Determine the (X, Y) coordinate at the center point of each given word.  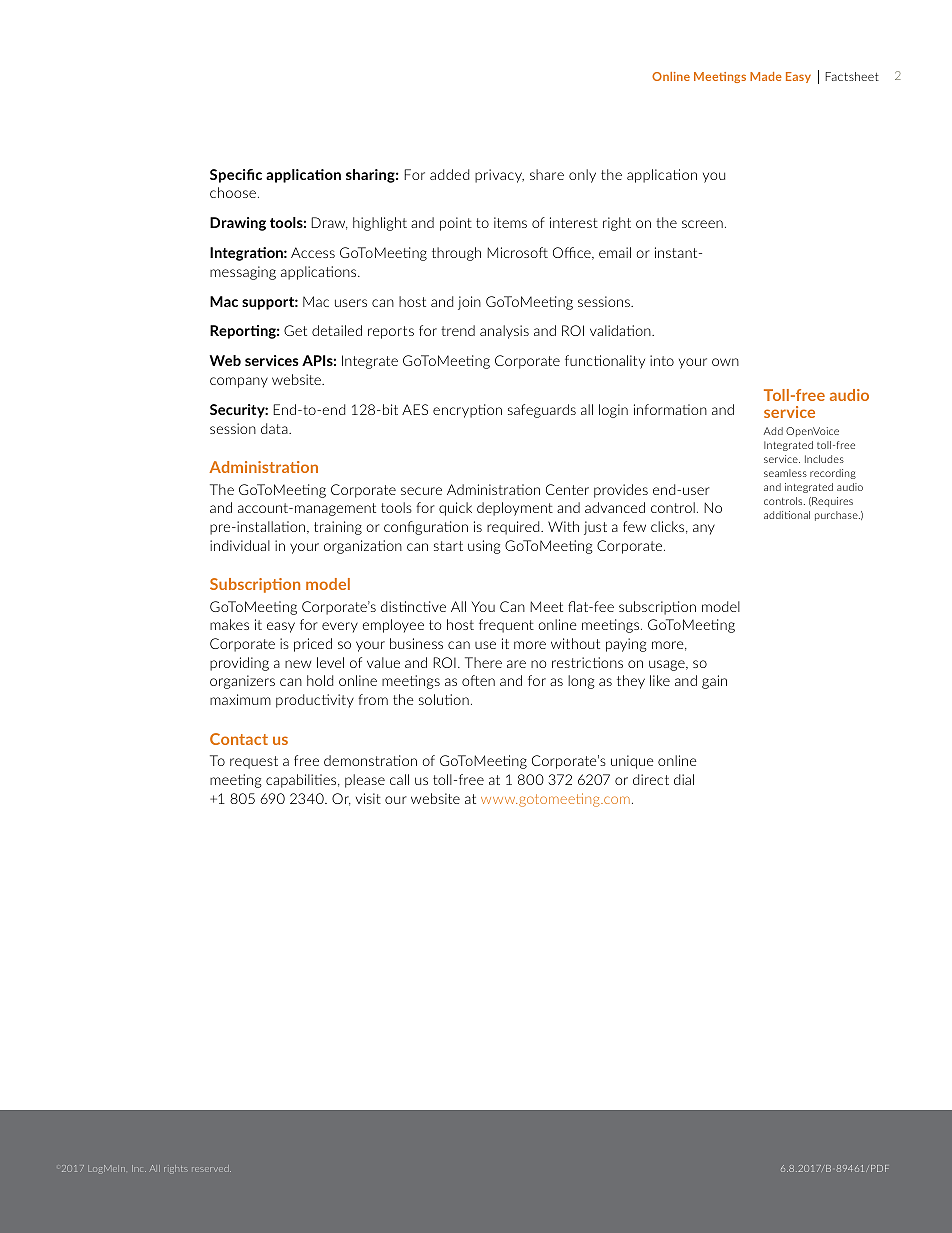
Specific (236, 176)
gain (714, 682)
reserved (211, 1168)
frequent (506, 626)
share (547, 174)
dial (684, 779)
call (399, 779)
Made (766, 76)
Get (295, 330)
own (725, 362)
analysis (504, 332)
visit (368, 798)
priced (313, 645)
